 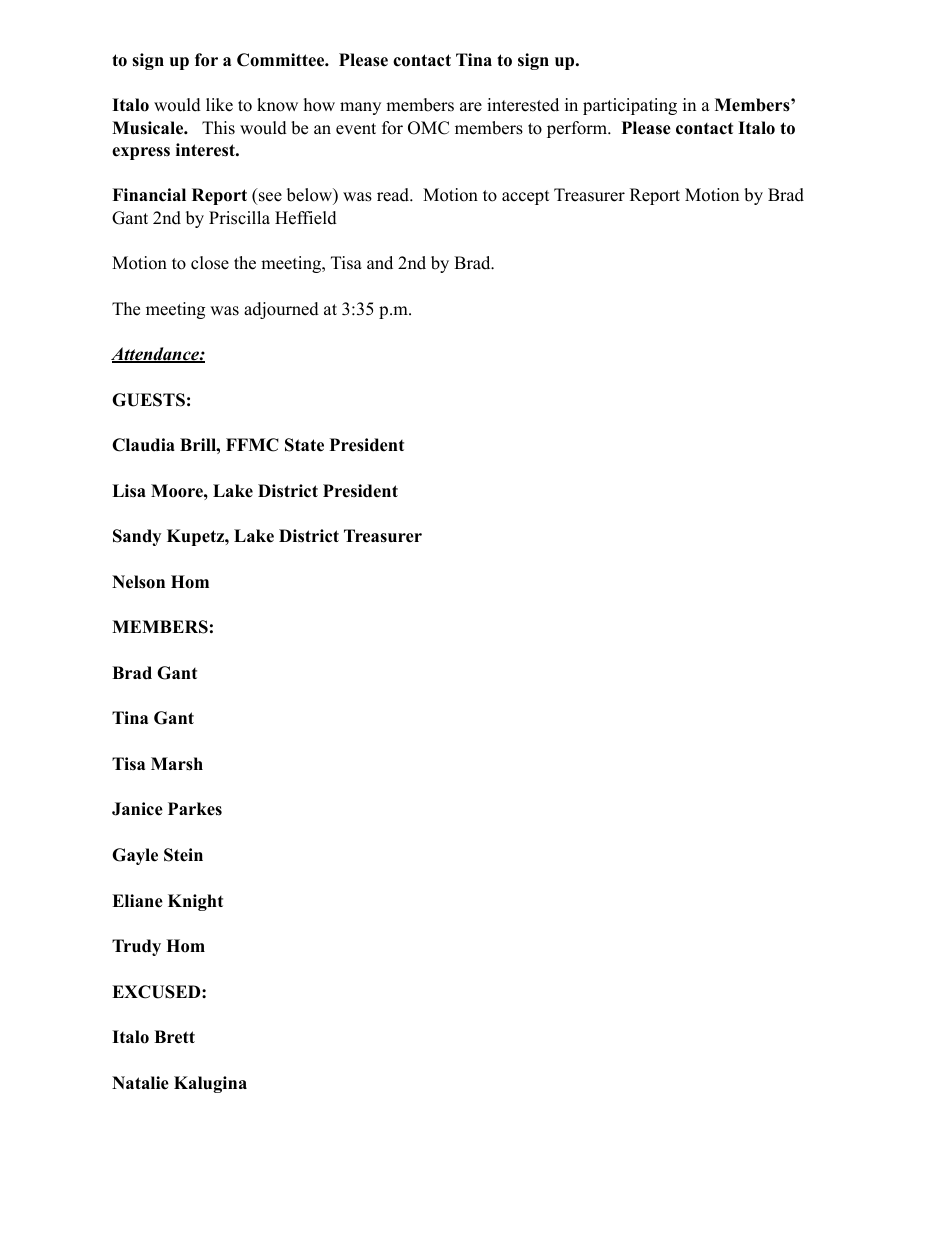 What do you see at coordinates (174, 1037) in the page?
I see `Brett` at bounding box center [174, 1037].
